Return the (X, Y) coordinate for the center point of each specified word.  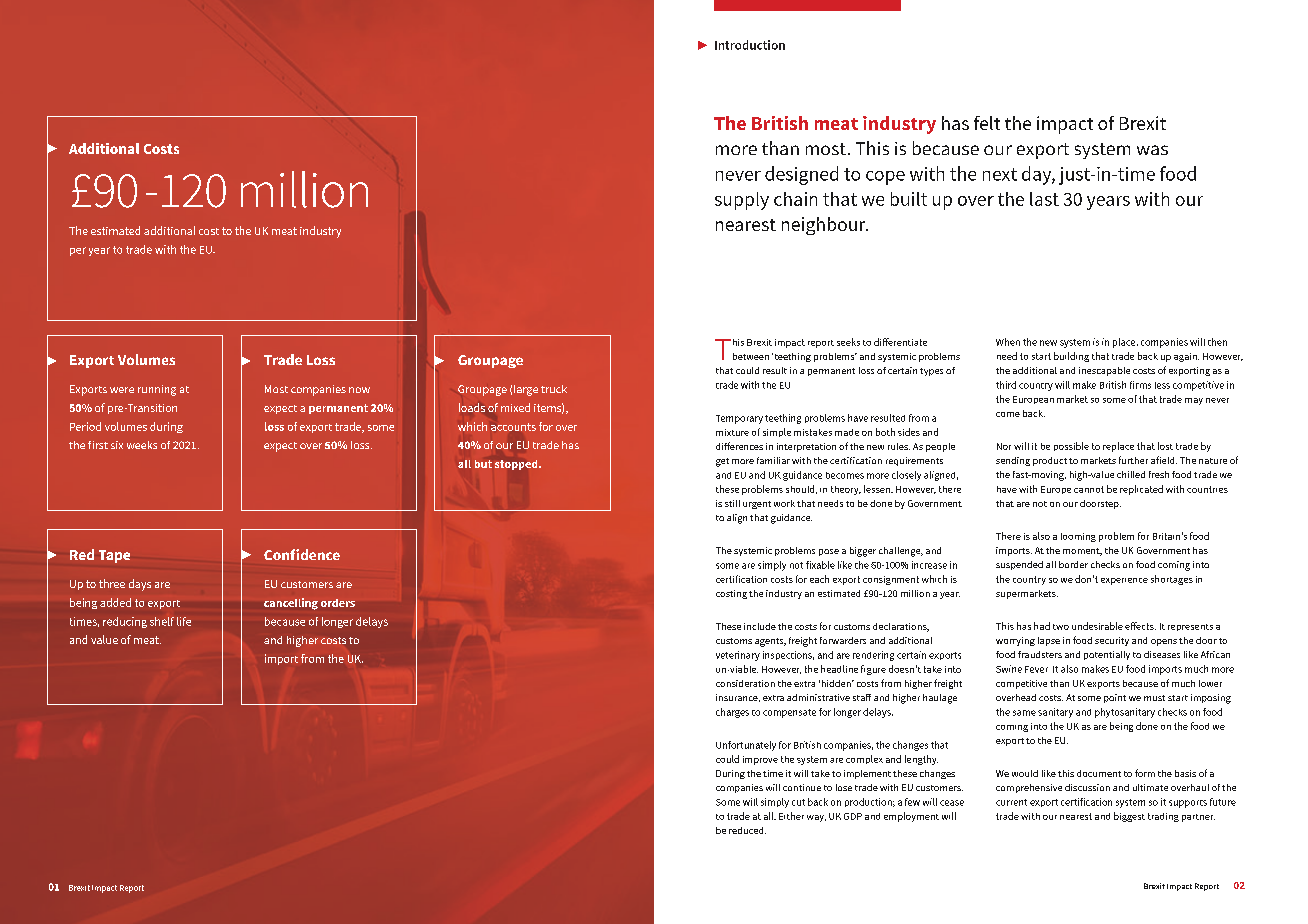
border (1073, 564)
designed (801, 175)
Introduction (750, 45)
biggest (1129, 817)
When (1008, 342)
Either (791, 816)
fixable (820, 565)
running (157, 390)
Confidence (302, 554)
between (751, 356)
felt (987, 123)
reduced (747, 830)
